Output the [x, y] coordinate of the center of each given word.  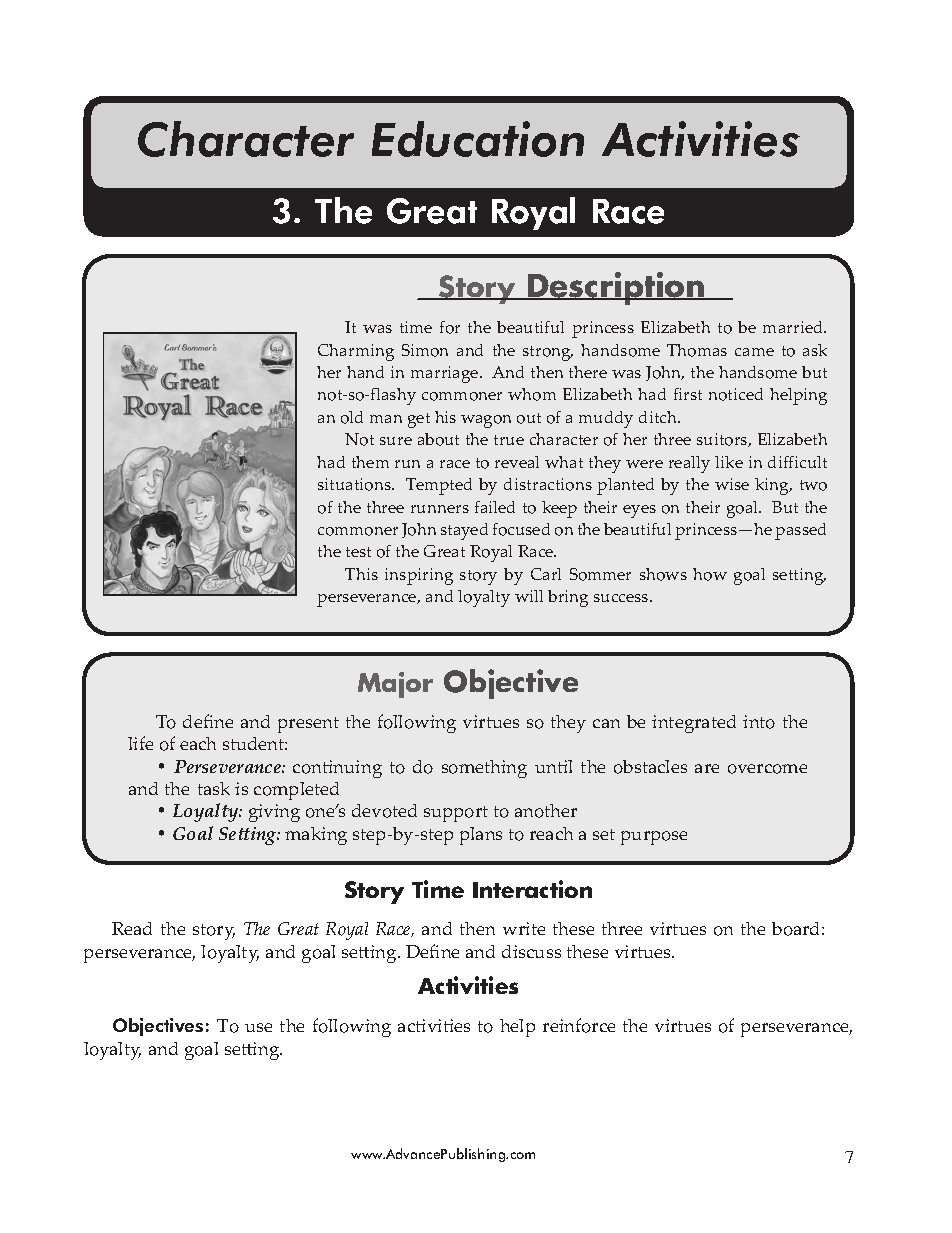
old [352, 417]
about [438, 439]
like [729, 462]
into [759, 722]
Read [132, 928]
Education [478, 139]
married [794, 327]
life [140, 743]
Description [616, 288]
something [484, 769]
